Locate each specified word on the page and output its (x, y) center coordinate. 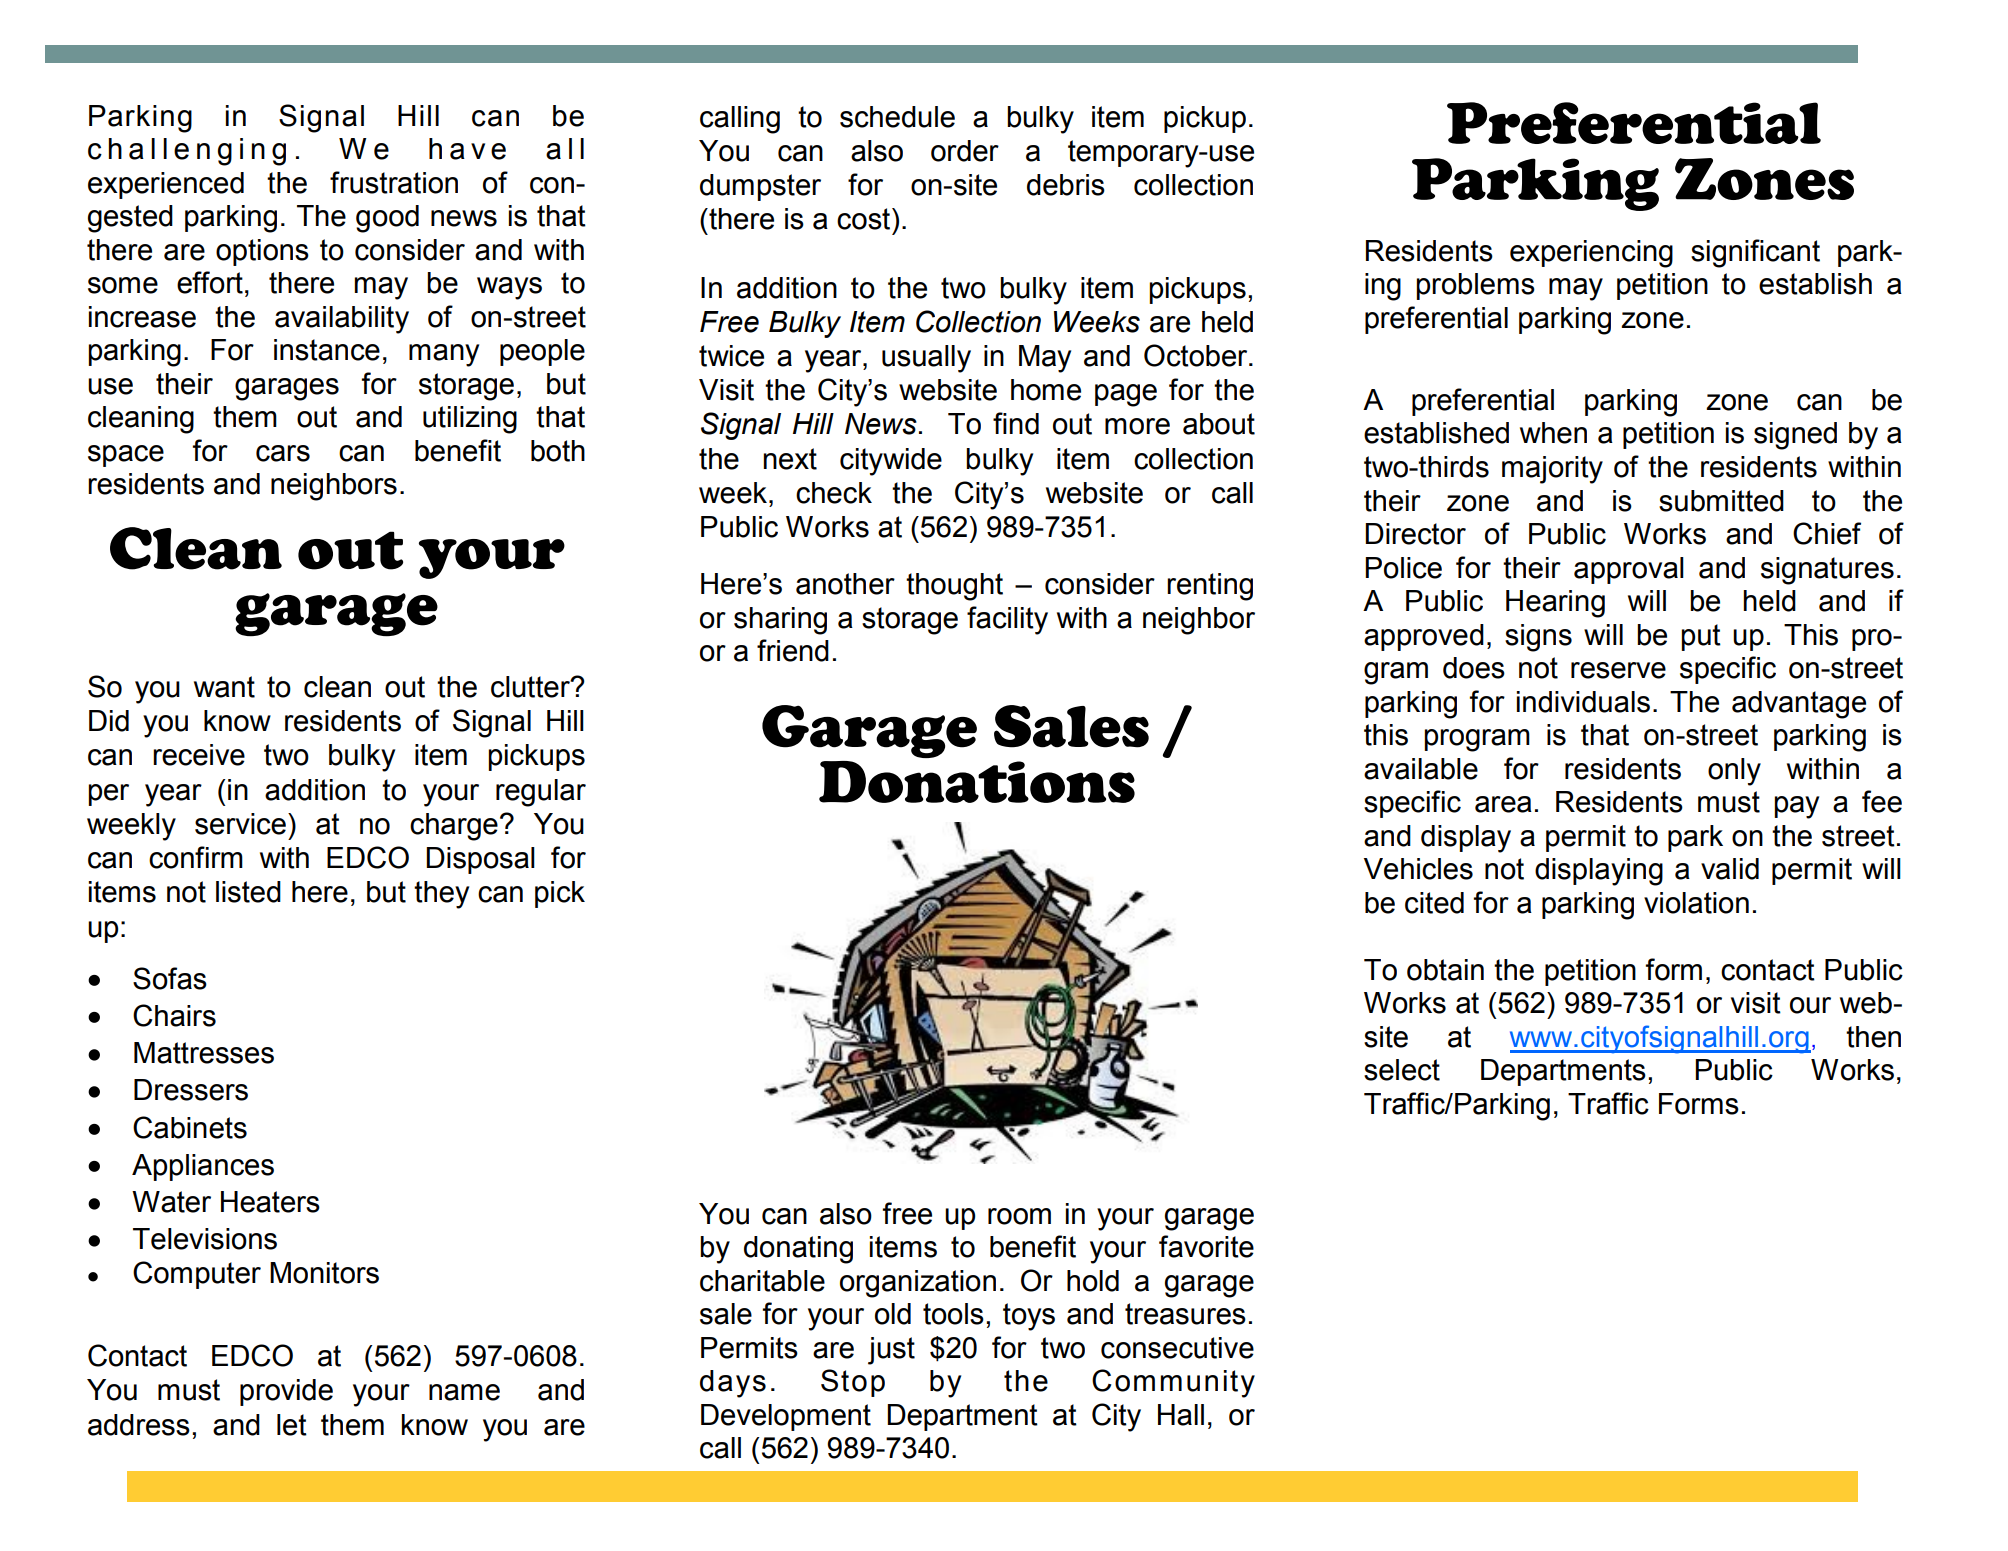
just (891, 1351)
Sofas (170, 978)
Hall (1181, 1415)
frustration (394, 182)
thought (954, 587)
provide (286, 1392)
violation (1696, 903)
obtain (1445, 970)
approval (1629, 570)
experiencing (1591, 254)
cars (283, 453)
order (965, 151)
